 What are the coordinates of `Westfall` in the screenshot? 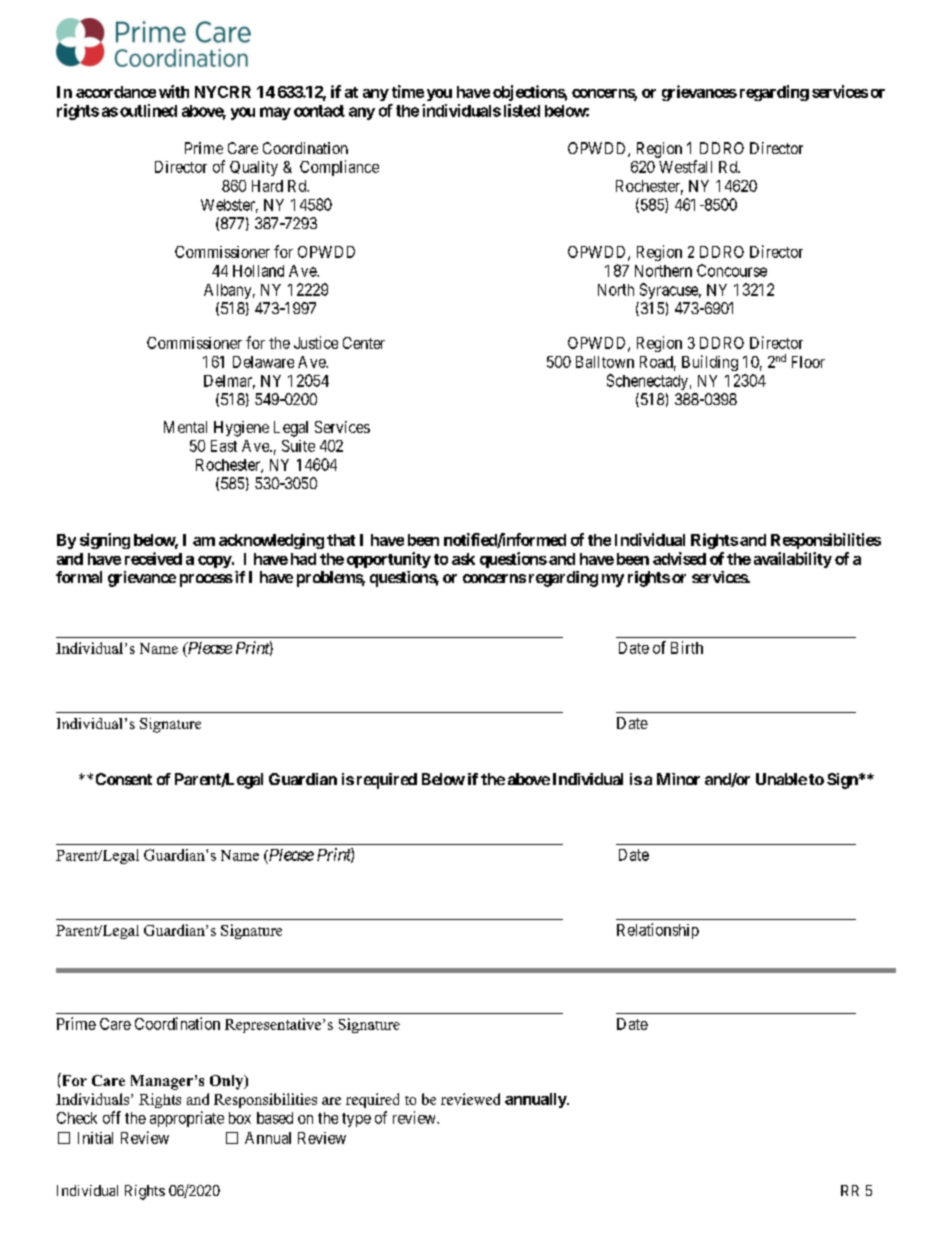 It's located at (685, 166).
